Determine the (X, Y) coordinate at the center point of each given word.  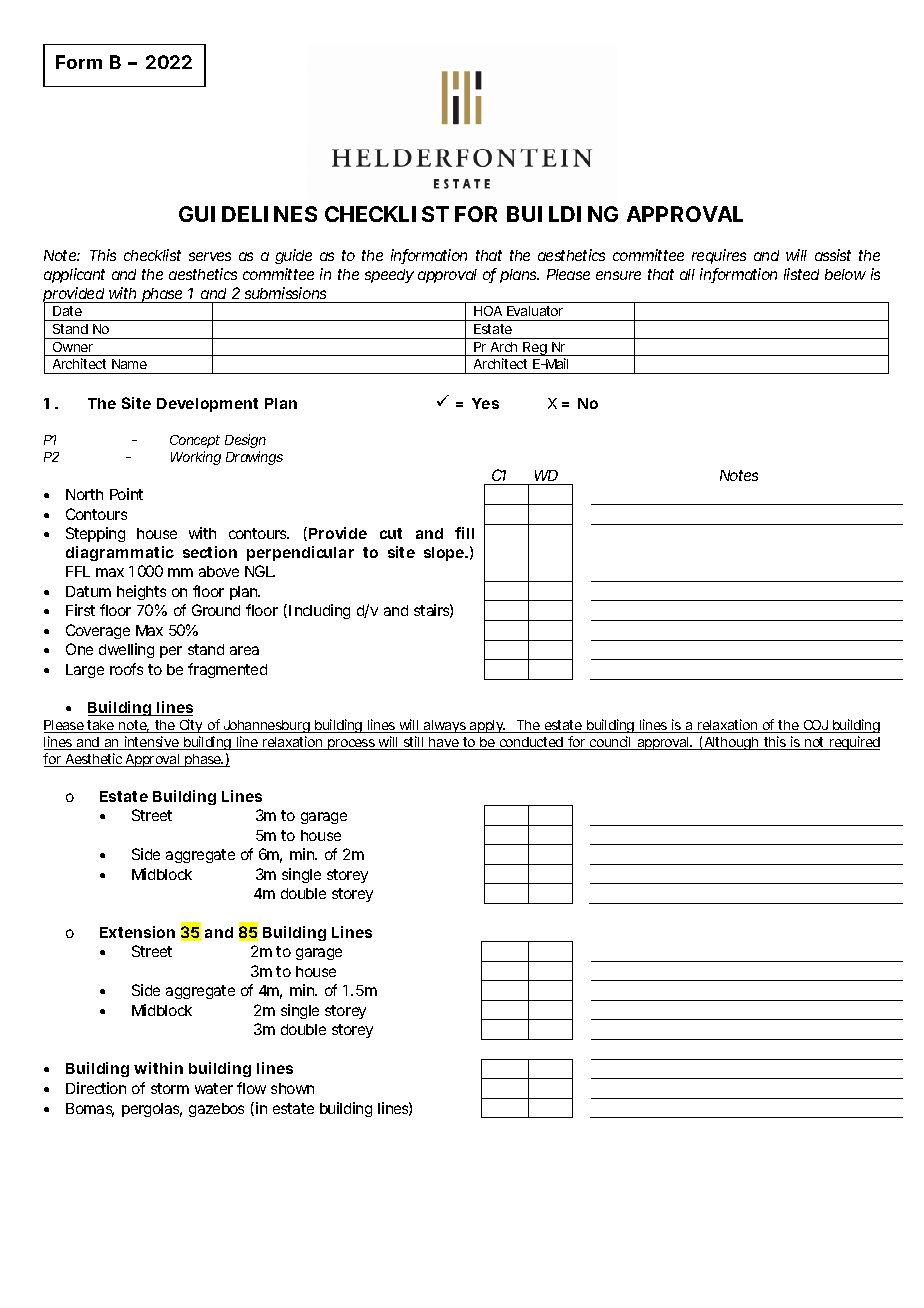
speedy (389, 276)
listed (801, 274)
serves (210, 256)
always (445, 726)
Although (732, 743)
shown (292, 1088)
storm (170, 1088)
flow (251, 1088)
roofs (126, 669)
